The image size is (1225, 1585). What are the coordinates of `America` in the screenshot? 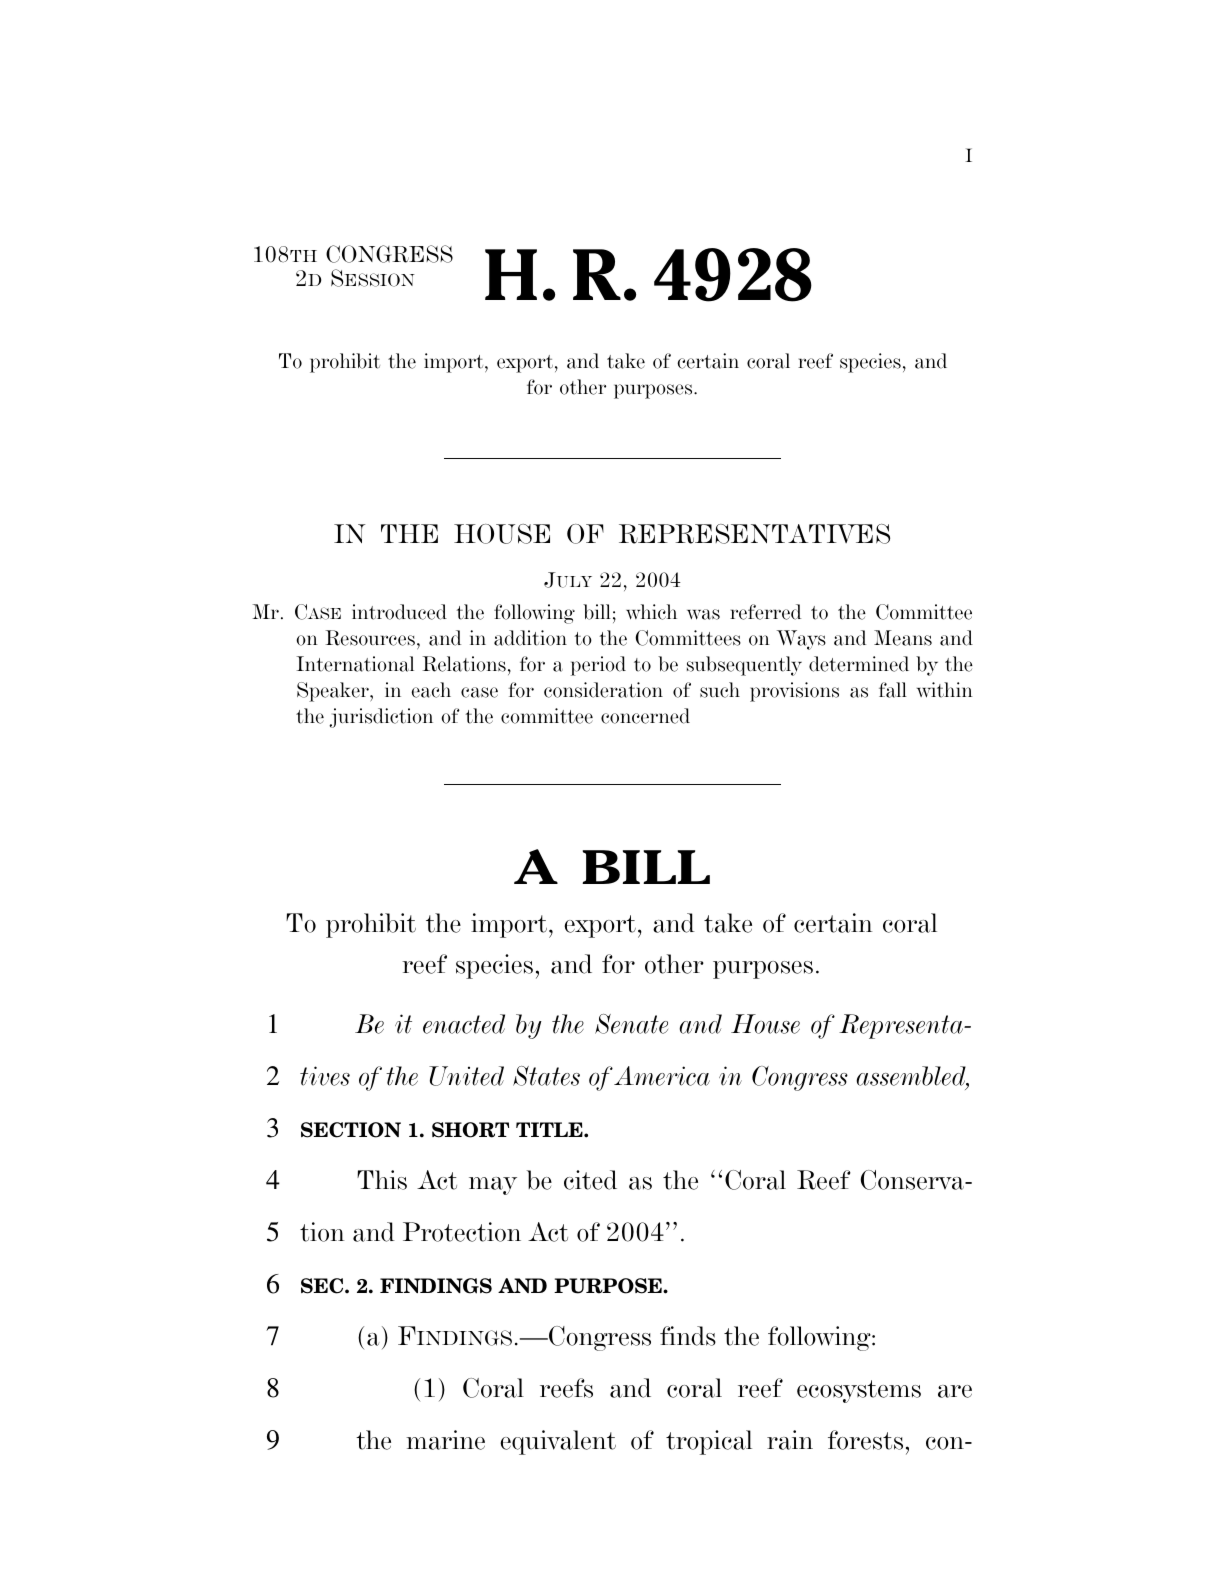 It's located at (662, 1076).
